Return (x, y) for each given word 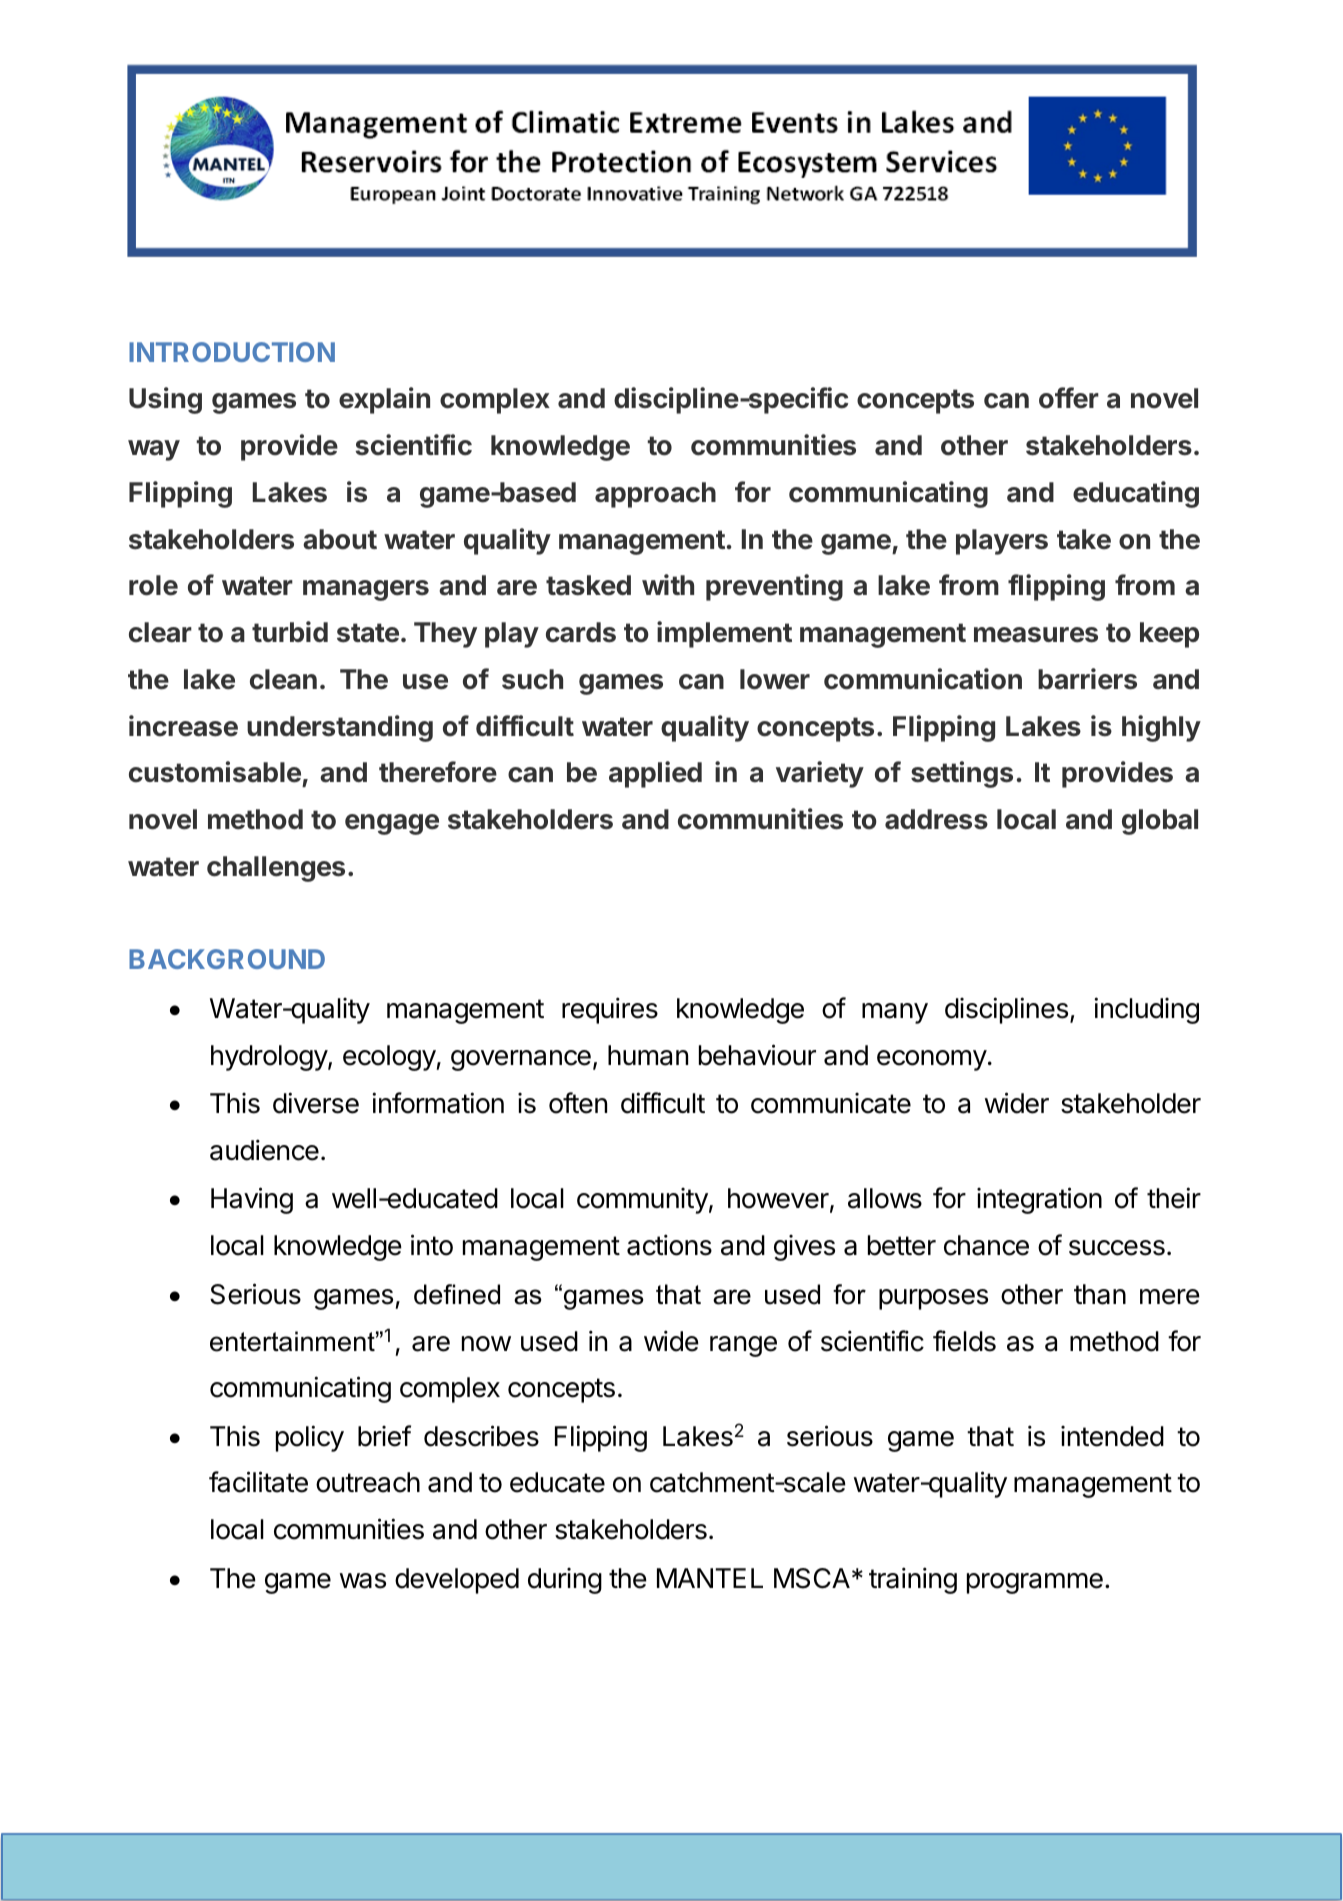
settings (962, 774)
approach (655, 495)
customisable (215, 772)
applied (655, 774)
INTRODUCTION (232, 352)
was (363, 1581)
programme (1035, 1583)
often (578, 1103)
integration (1039, 1200)
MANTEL (710, 1578)
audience (264, 1150)
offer (1069, 398)
